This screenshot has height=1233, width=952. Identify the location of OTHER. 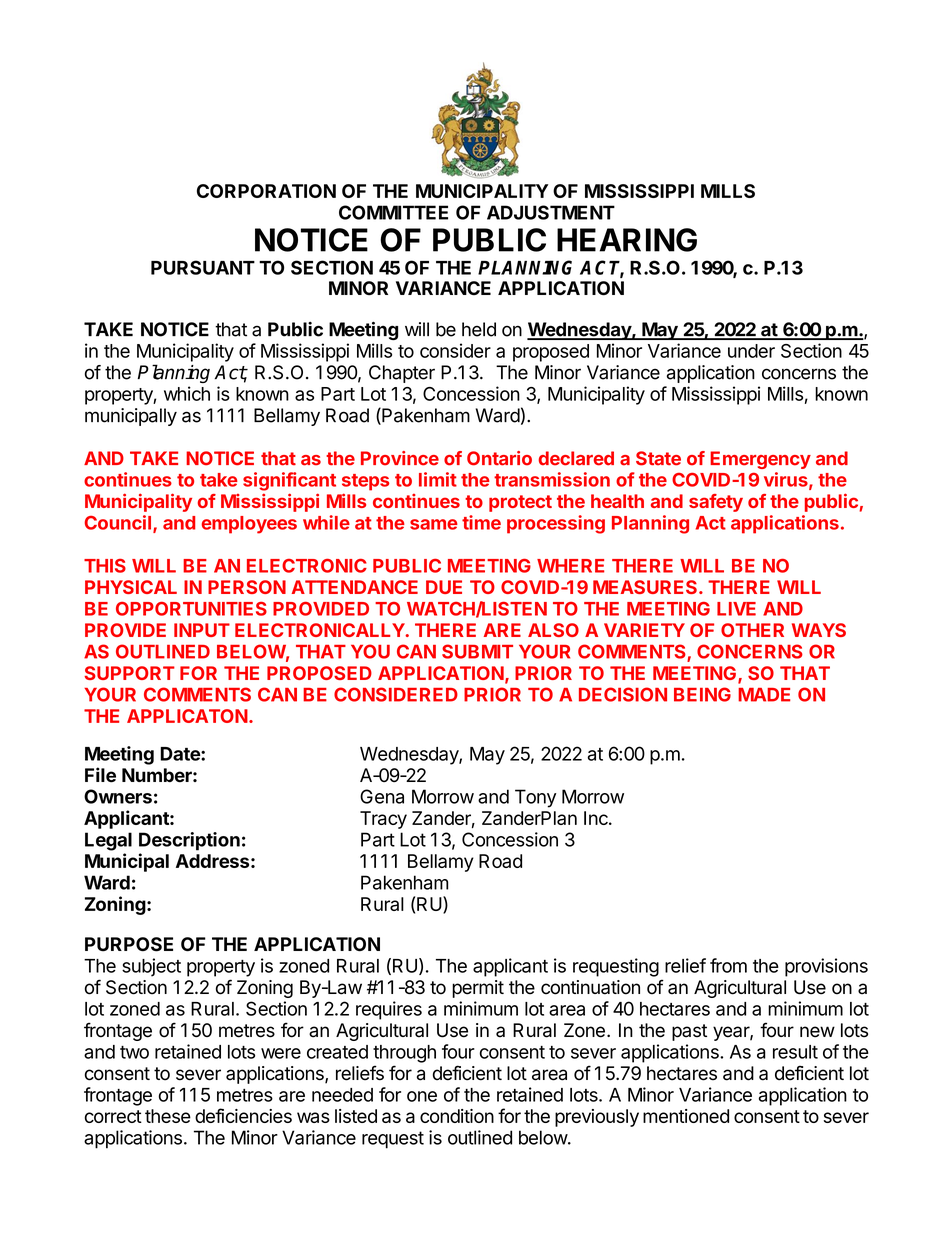
(752, 630).
